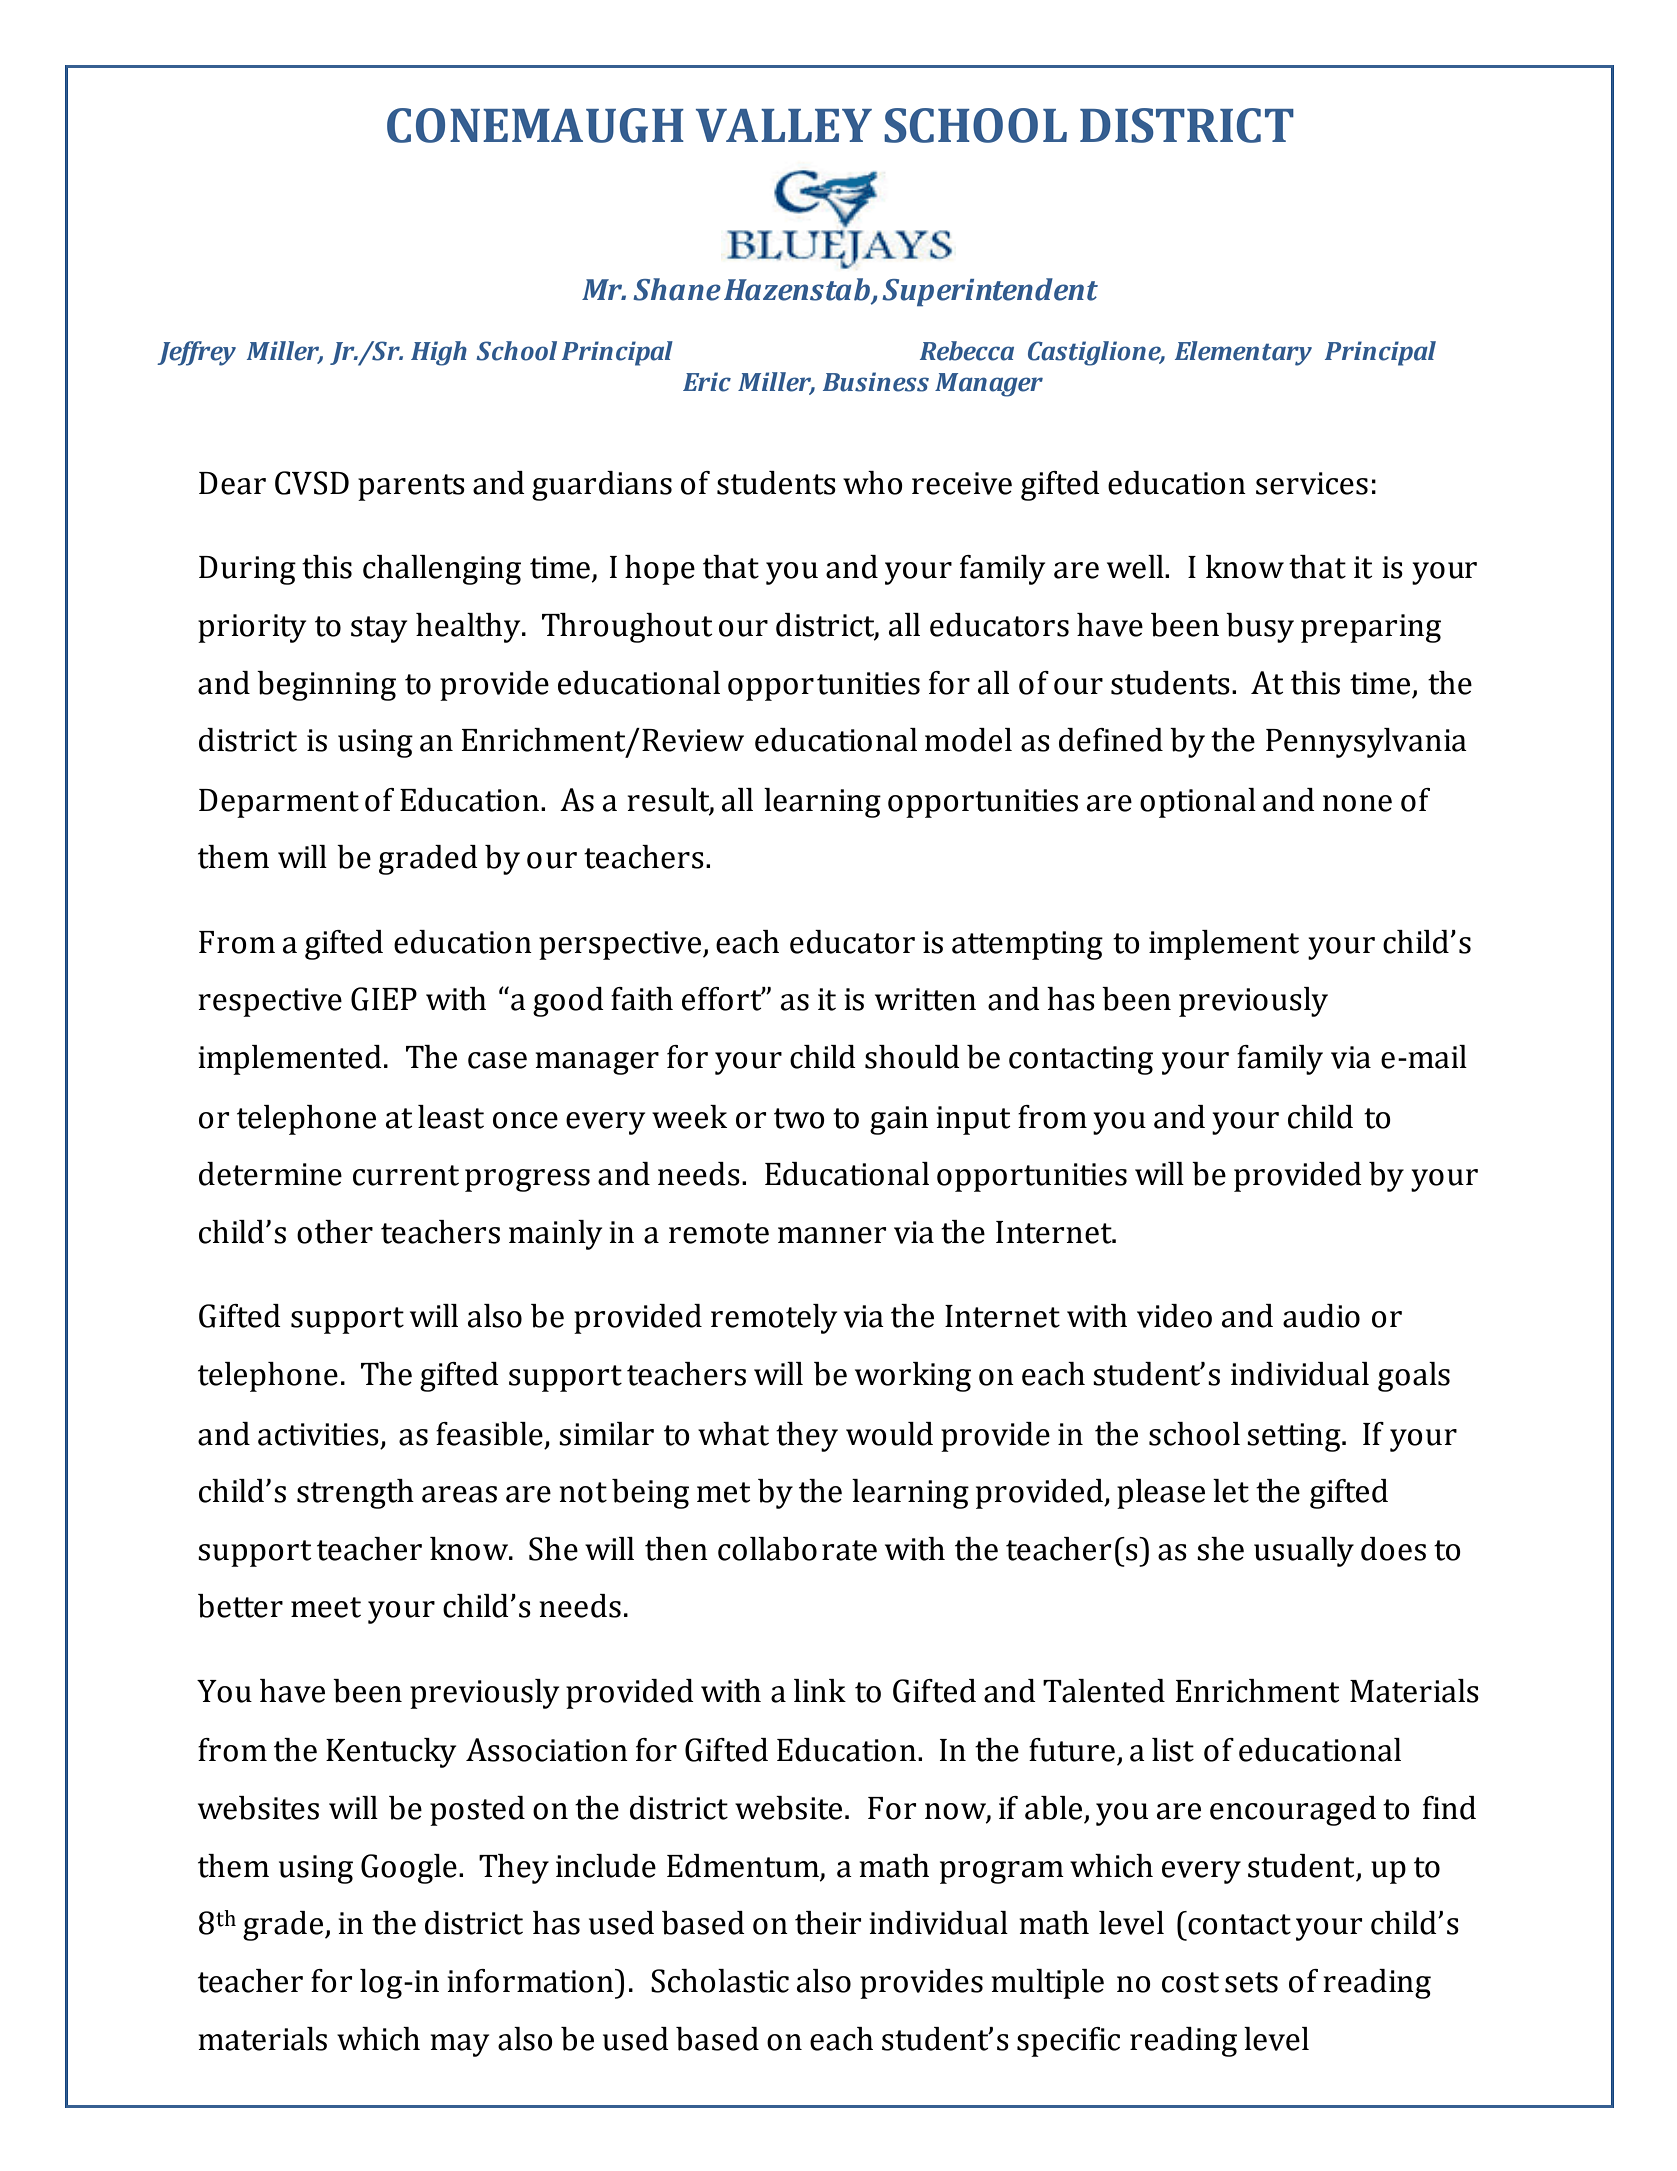 The width and height of the document is (1677, 2171). What do you see at coordinates (355, 1494) in the document?
I see `strength` at bounding box center [355, 1494].
